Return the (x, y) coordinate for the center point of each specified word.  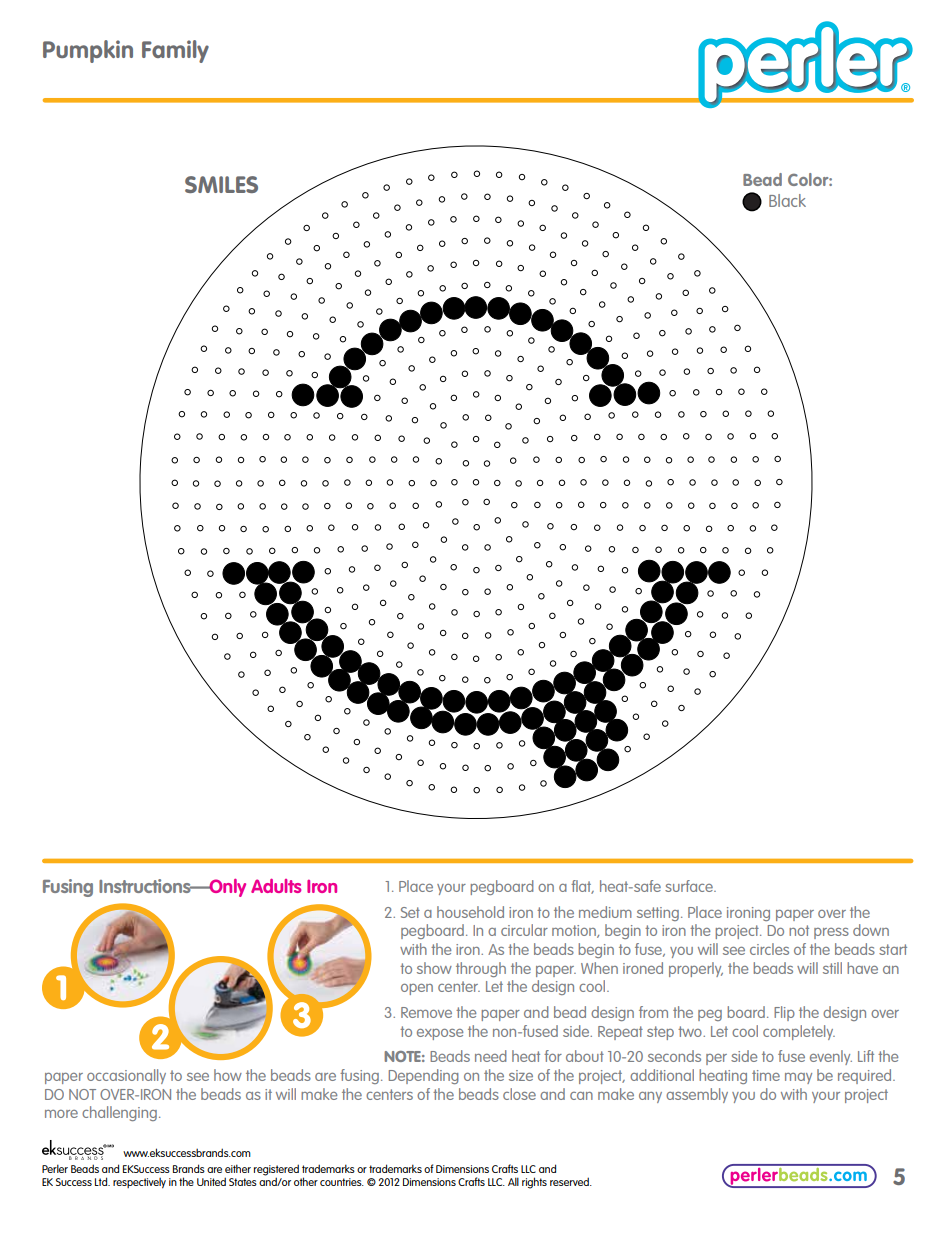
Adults (276, 886)
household (470, 912)
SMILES (221, 184)
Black (787, 200)
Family (175, 51)
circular (524, 930)
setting (658, 914)
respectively (139, 1183)
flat (582, 887)
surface (690, 886)
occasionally (126, 1076)
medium (605, 912)
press (831, 933)
